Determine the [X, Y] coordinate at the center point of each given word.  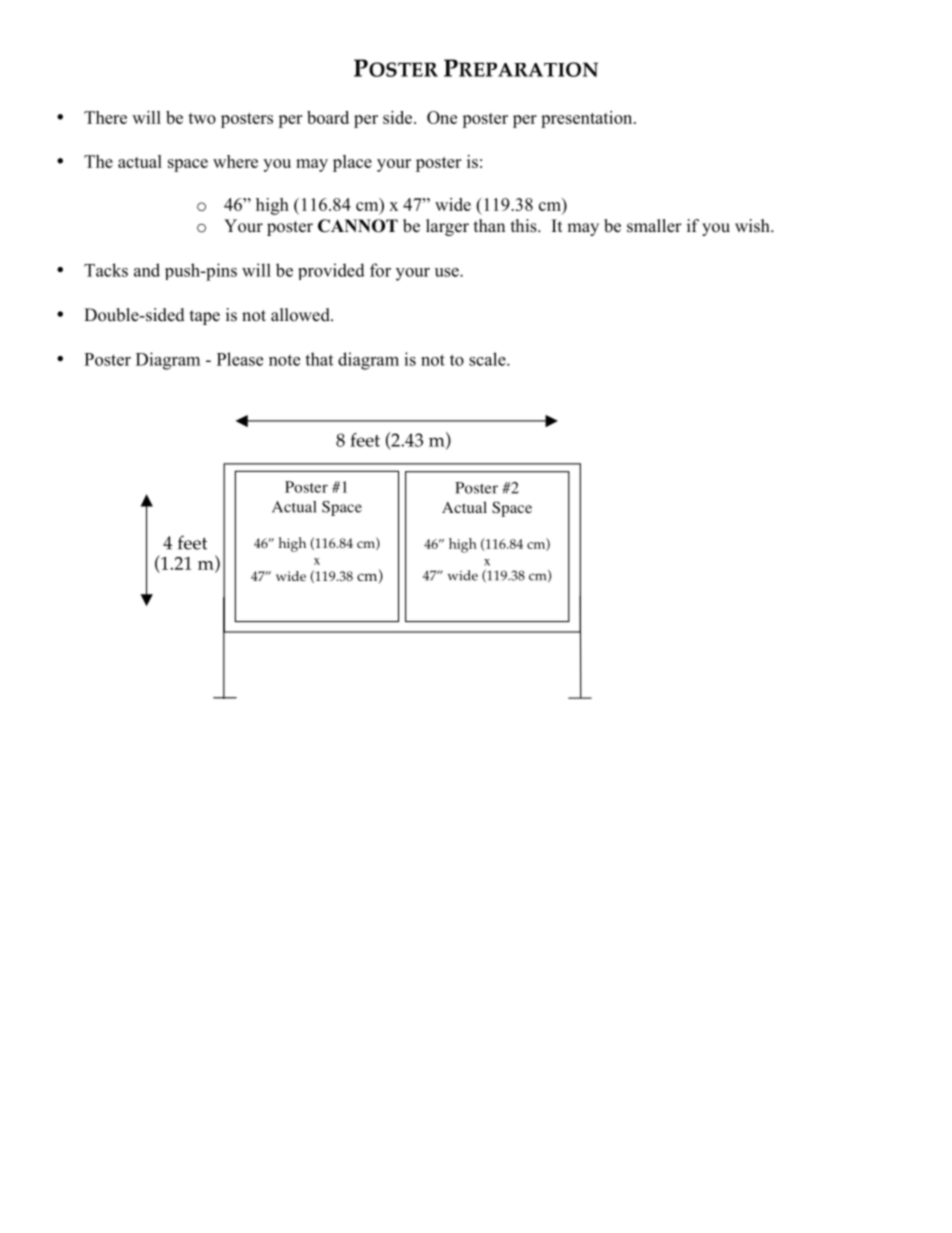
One [442, 117]
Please [240, 359]
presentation [588, 119]
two [202, 118]
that [319, 359]
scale [488, 359]
